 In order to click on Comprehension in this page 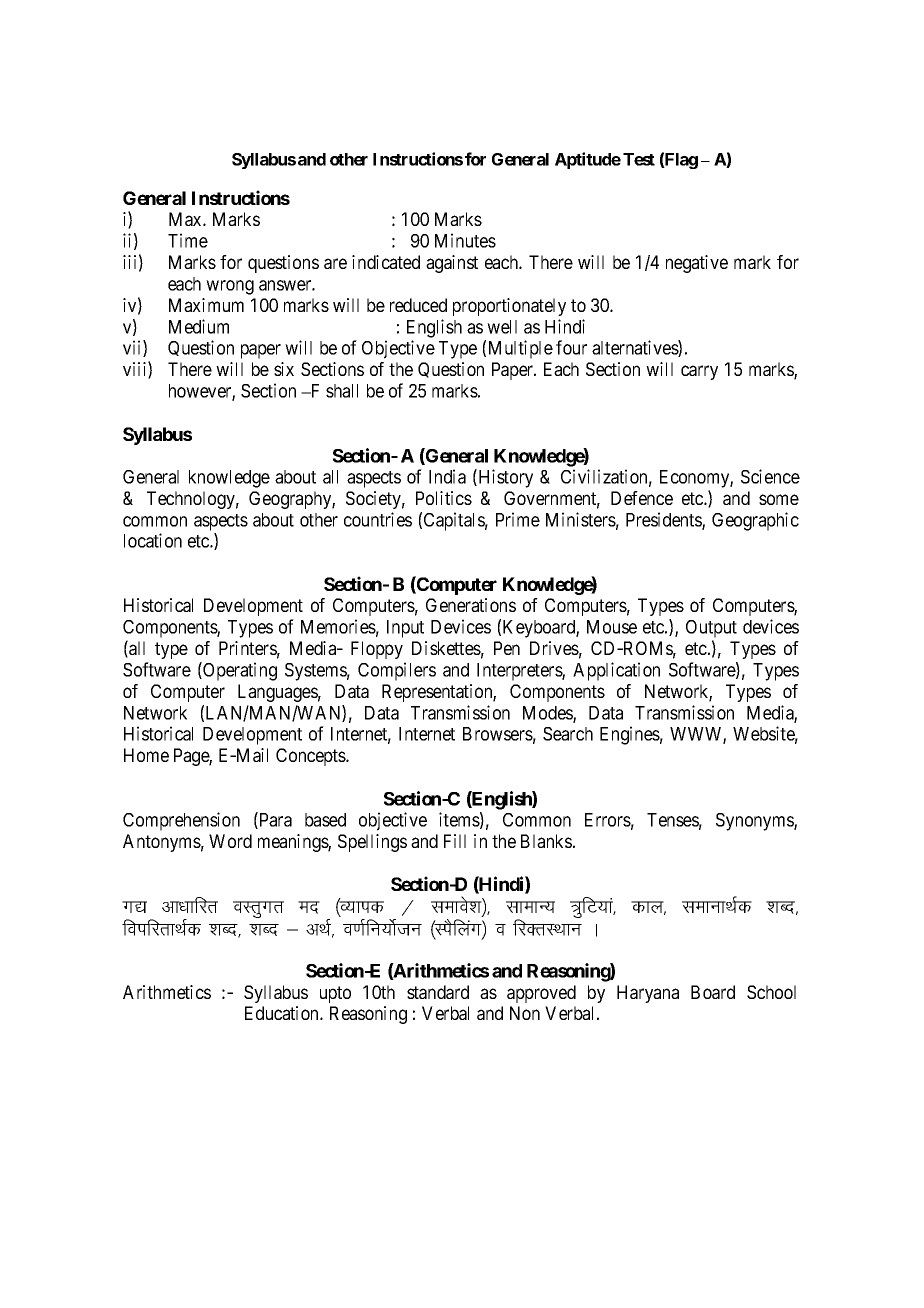, I will do `click(181, 821)`.
